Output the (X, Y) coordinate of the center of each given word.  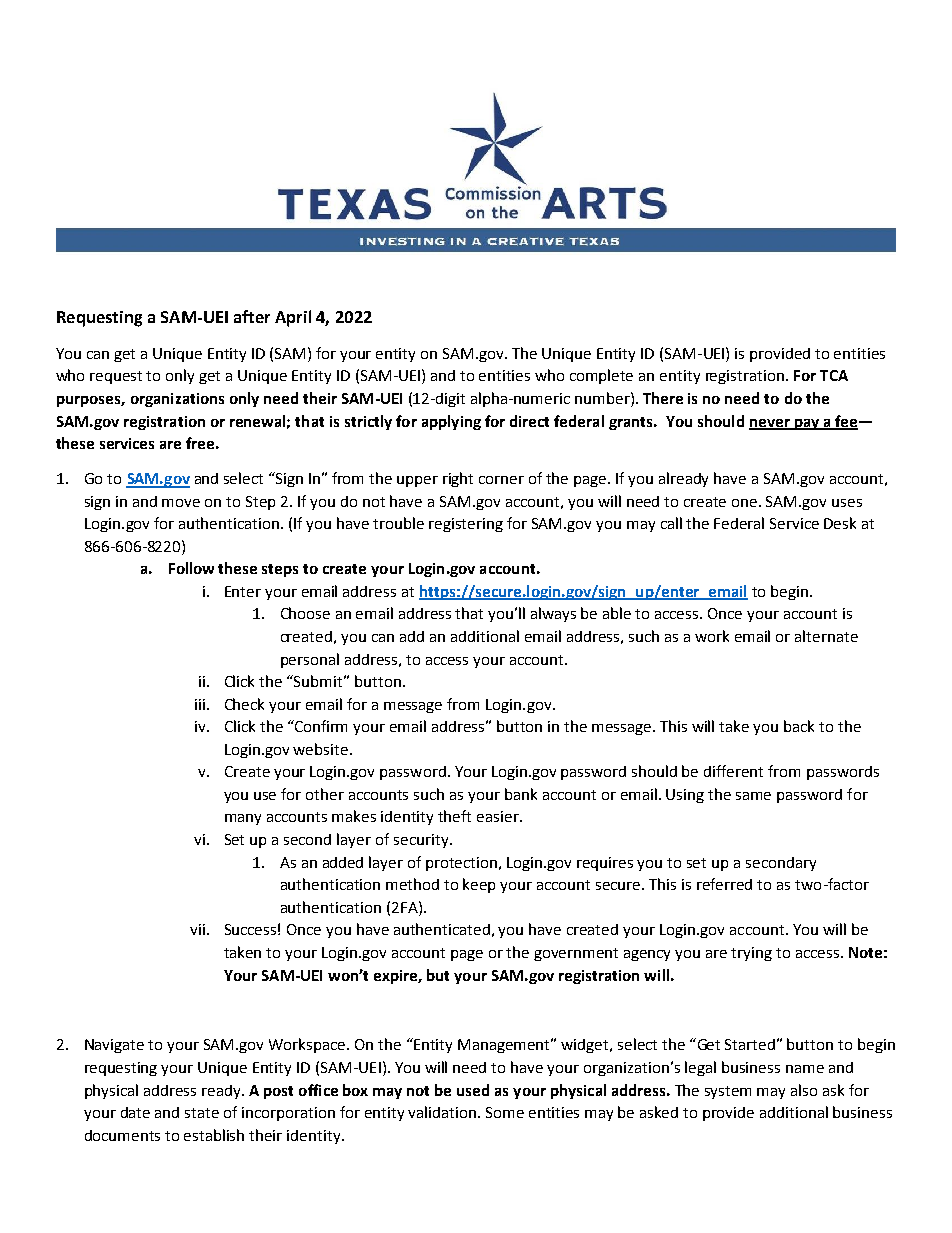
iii (200, 704)
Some (505, 1112)
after (252, 316)
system (728, 1092)
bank (521, 794)
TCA (834, 375)
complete (601, 376)
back (799, 726)
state (202, 1113)
